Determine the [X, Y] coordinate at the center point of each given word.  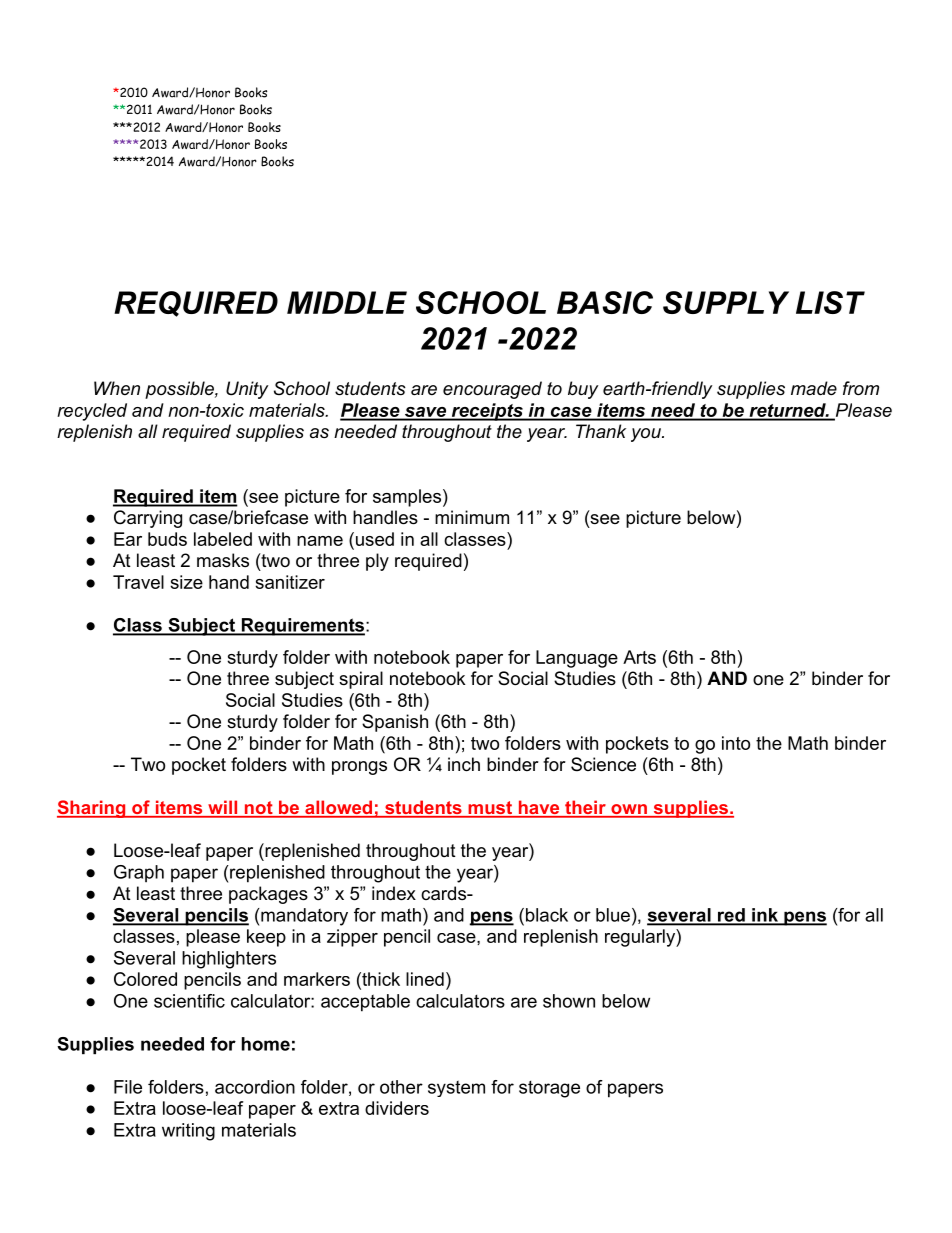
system [456, 1089]
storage [549, 1089]
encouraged [492, 390]
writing [188, 1132]
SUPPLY [726, 302]
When [117, 388]
